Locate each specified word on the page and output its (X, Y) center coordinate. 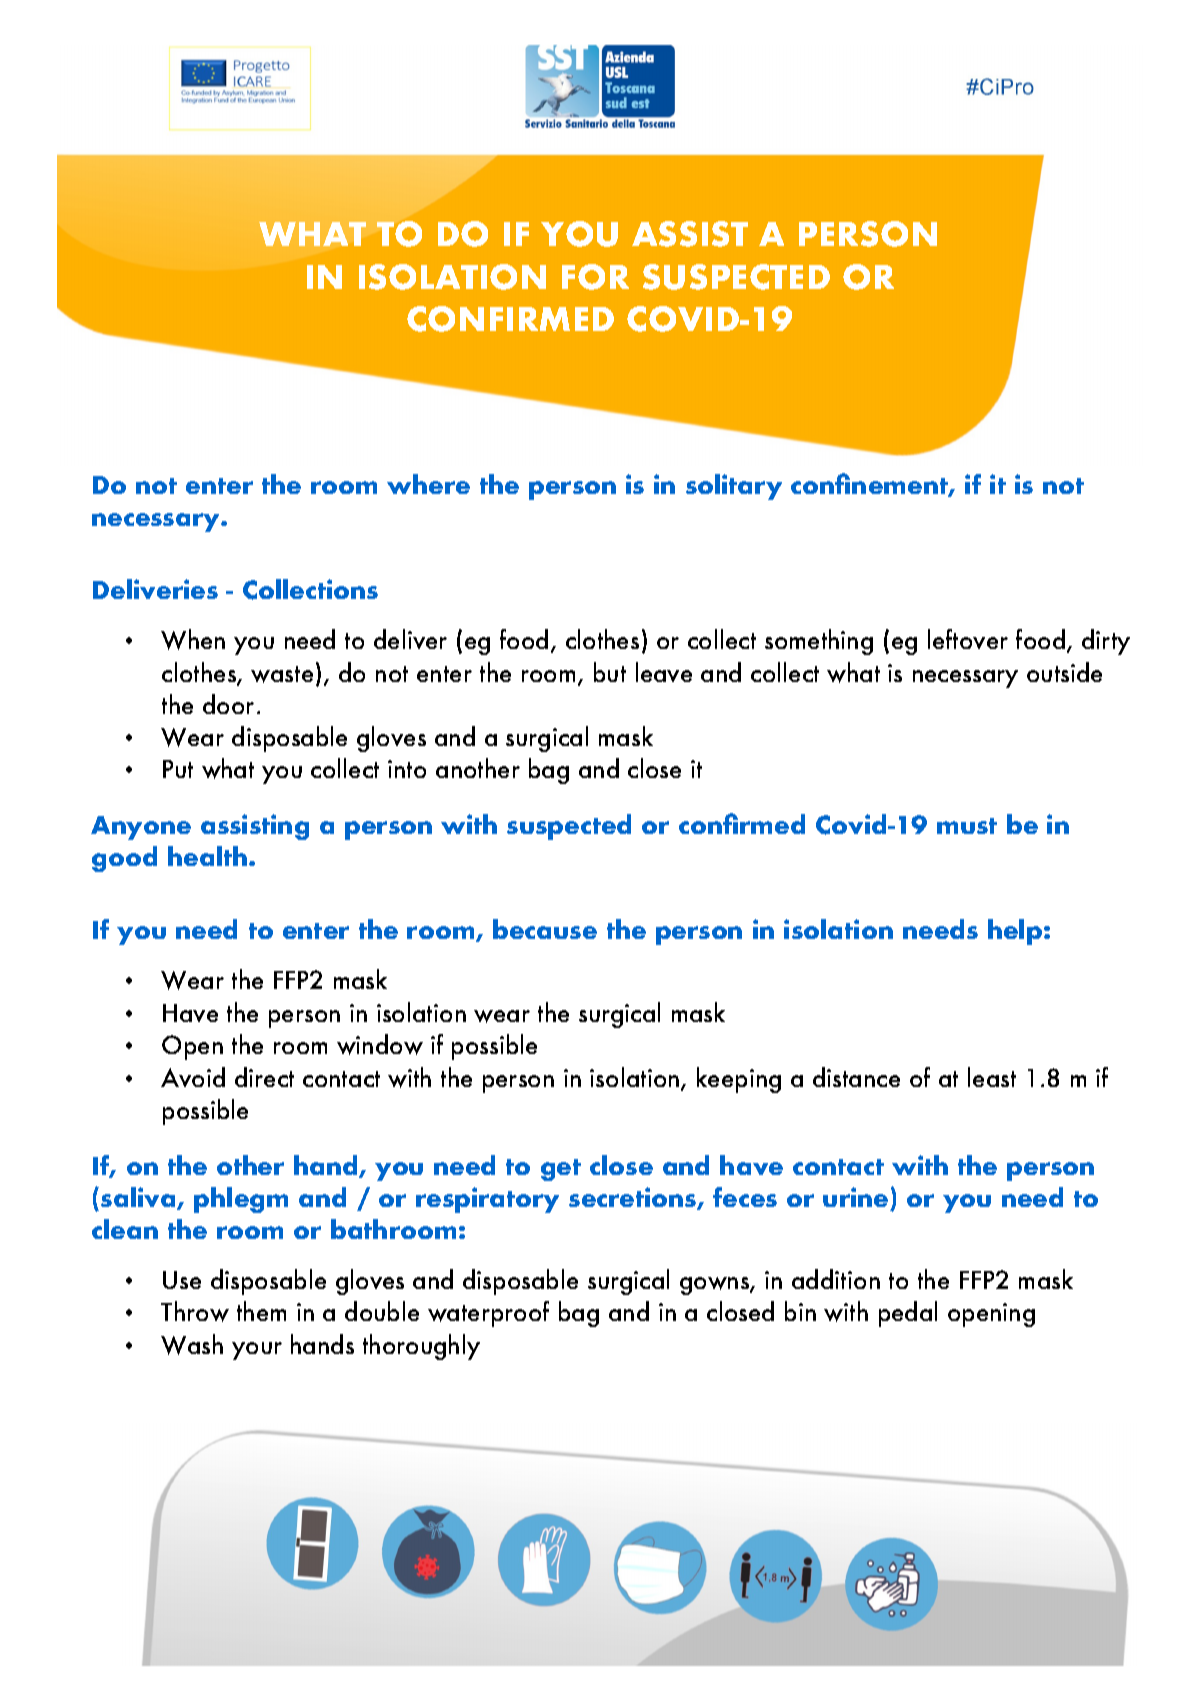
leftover (968, 639)
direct (264, 1077)
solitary (734, 487)
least (992, 1077)
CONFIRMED (510, 319)
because (545, 929)
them (261, 1311)
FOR (595, 277)
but (610, 672)
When (193, 639)
